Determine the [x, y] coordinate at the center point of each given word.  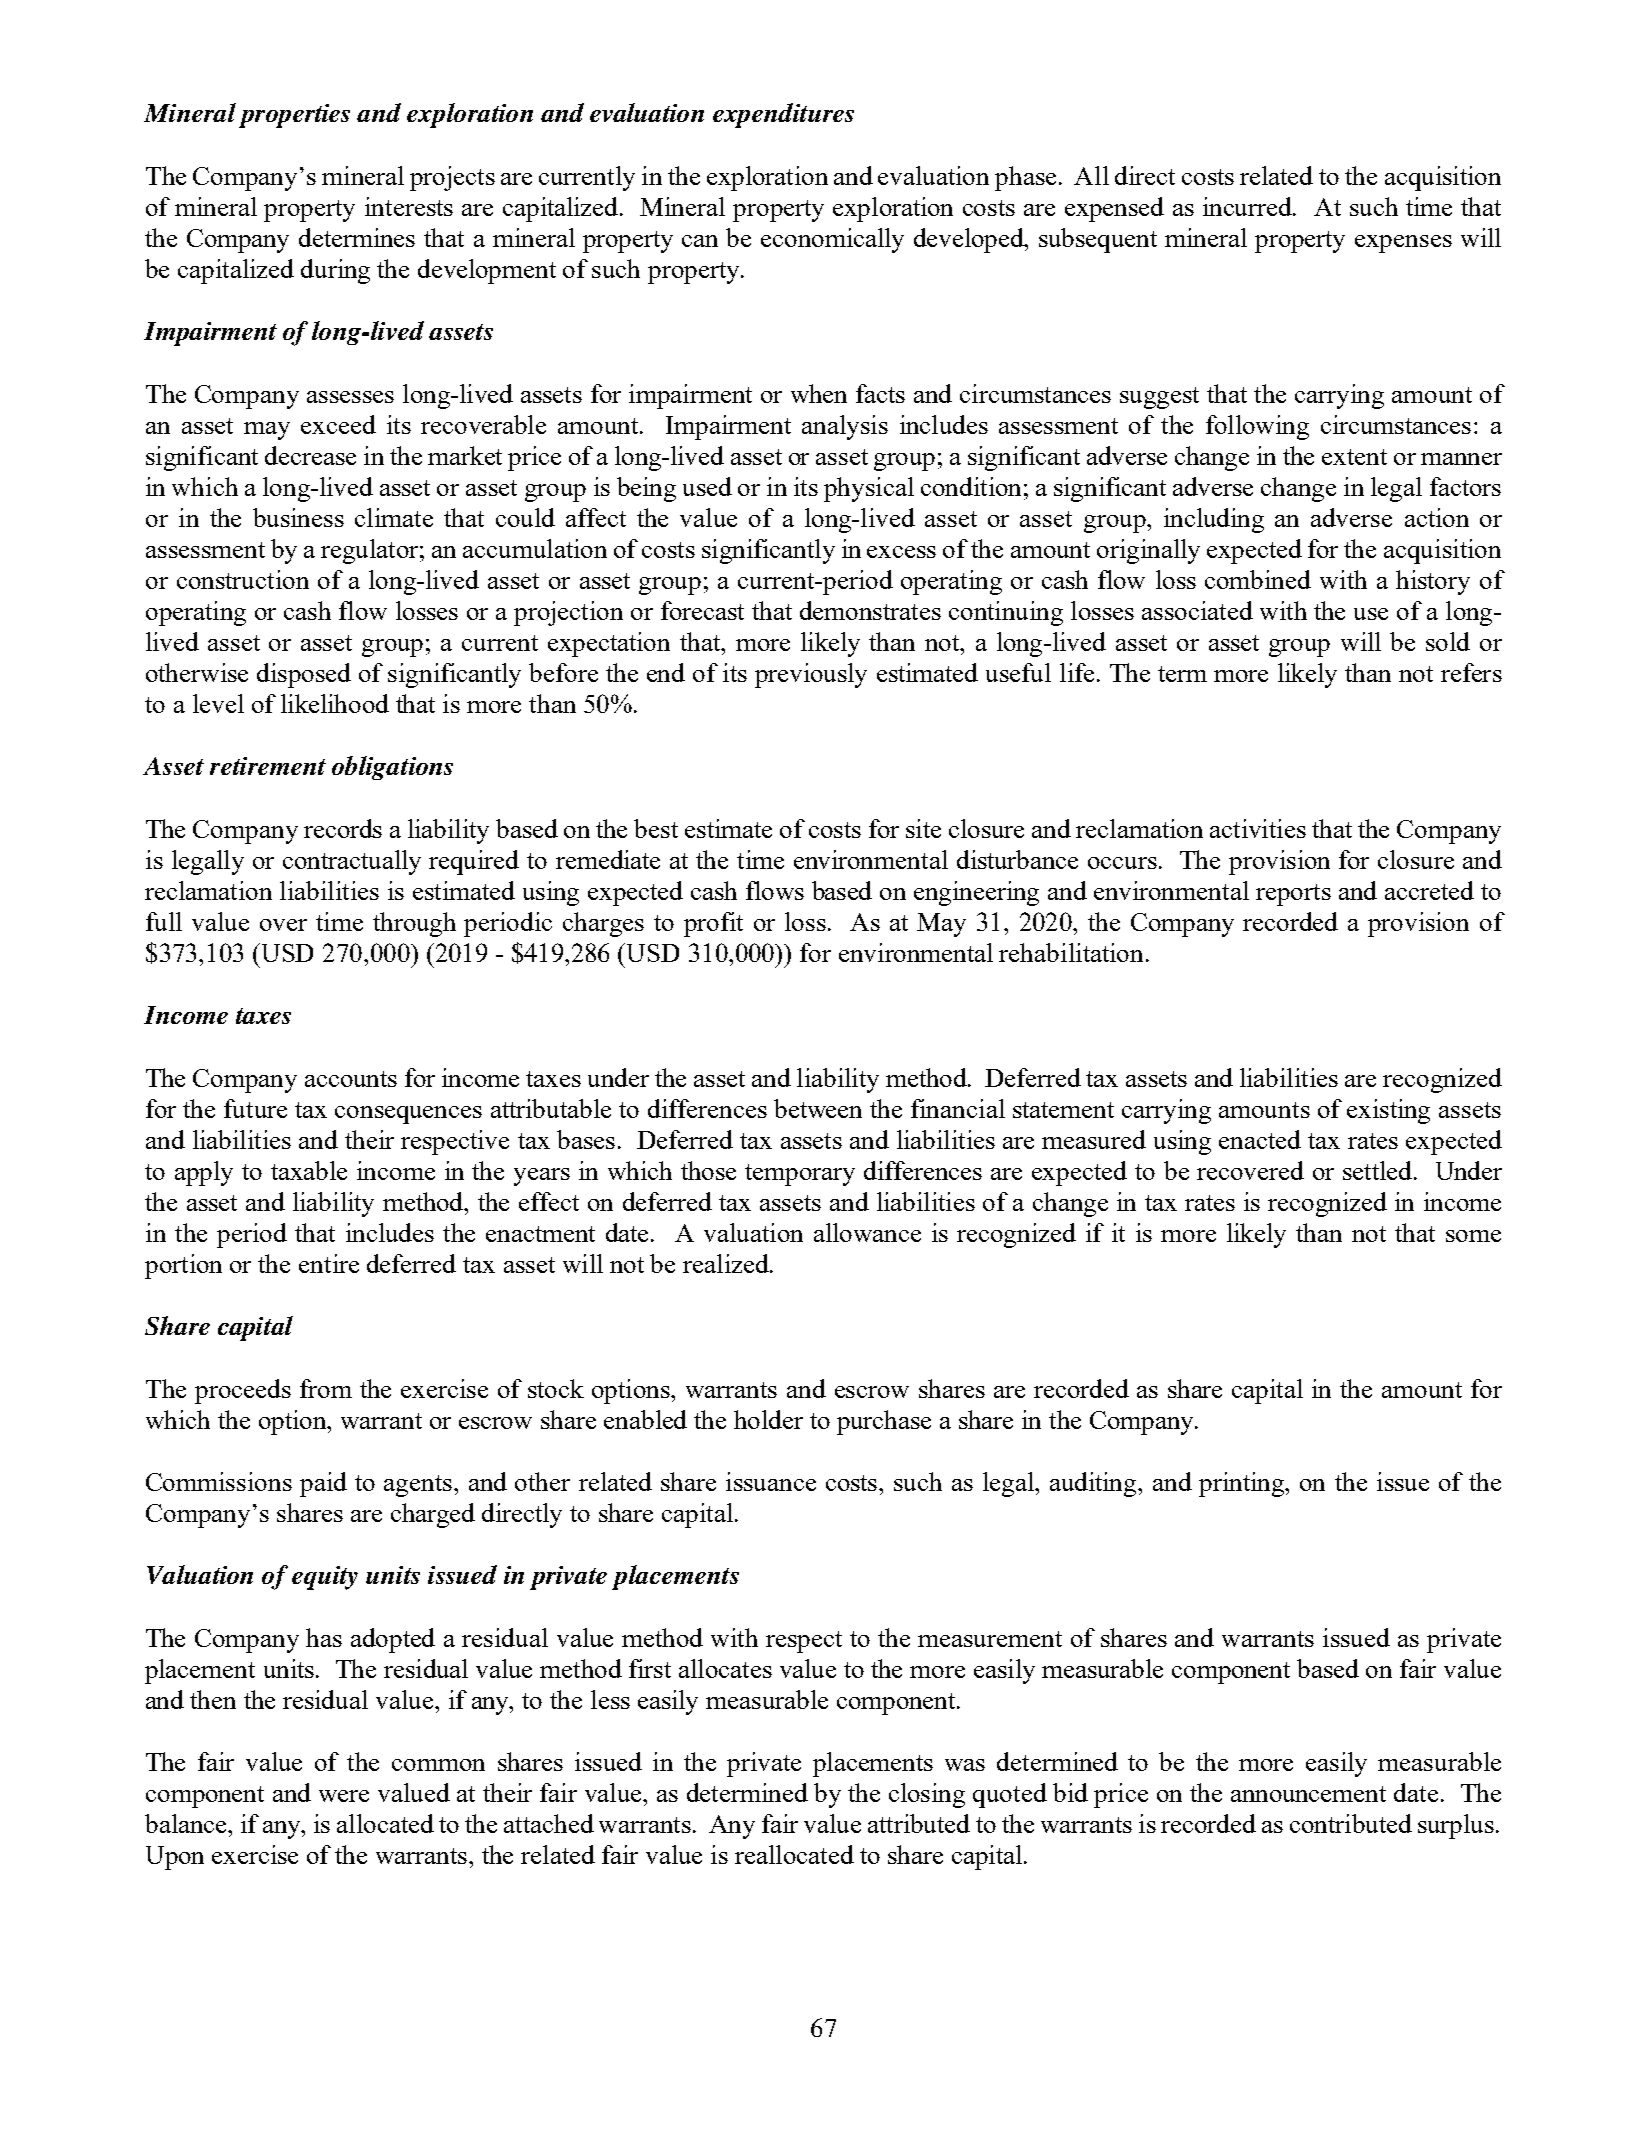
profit [713, 924]
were [344, 1796]
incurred [1249, 206]
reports [1293, 895]
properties [294, 116]
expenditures [783, 115]
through [414, 924]
